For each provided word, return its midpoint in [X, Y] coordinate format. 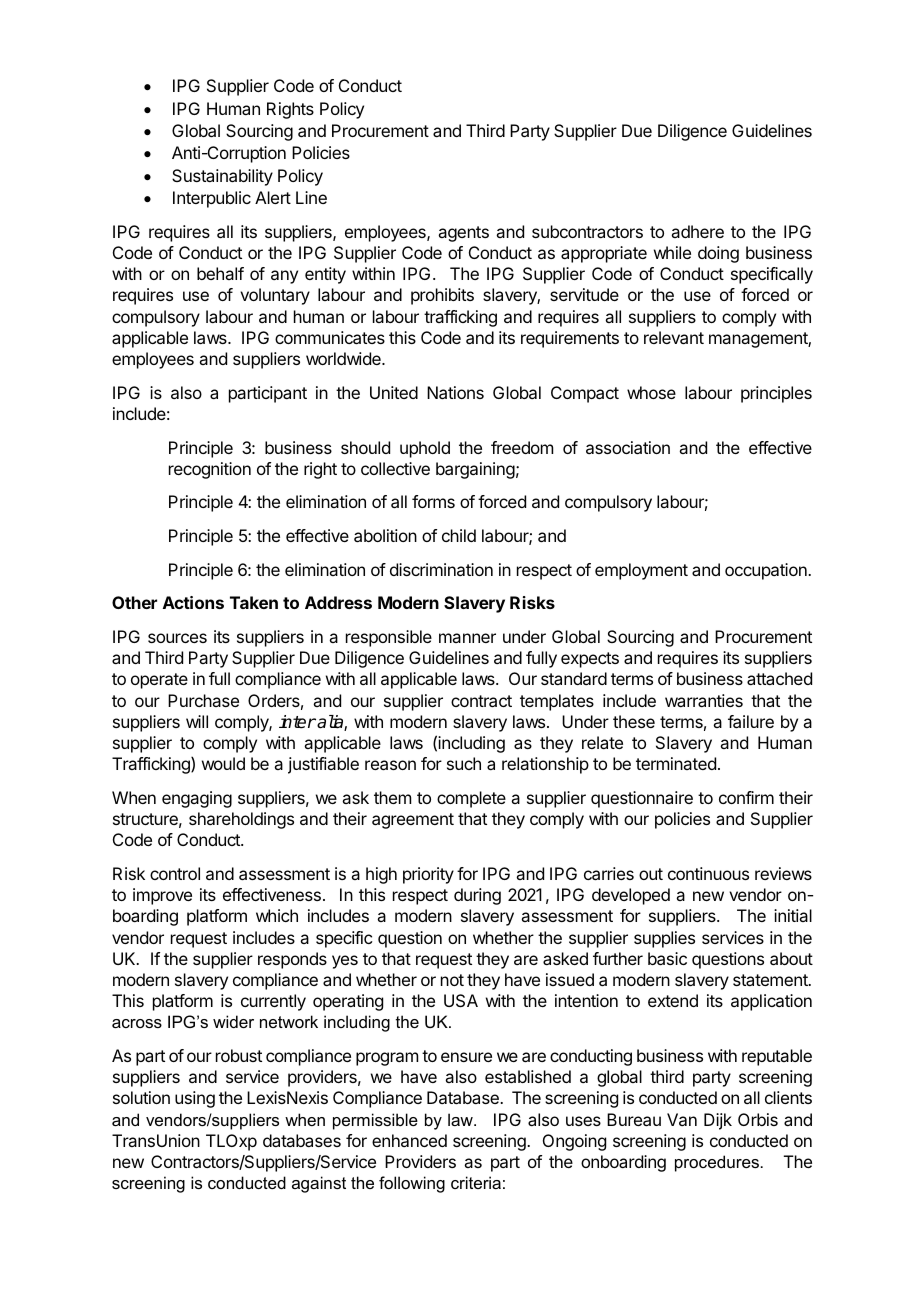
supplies [664, 939]
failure [751, 721]
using [195, 1099]
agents [463, 234]
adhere [697, 231]
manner [467, 638]
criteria [476, 1182]
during [477, 896]
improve [162, 896]
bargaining [475, 470]
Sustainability [222, 177]
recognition [210, 470]
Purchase [203, 700]
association [628, 447]
